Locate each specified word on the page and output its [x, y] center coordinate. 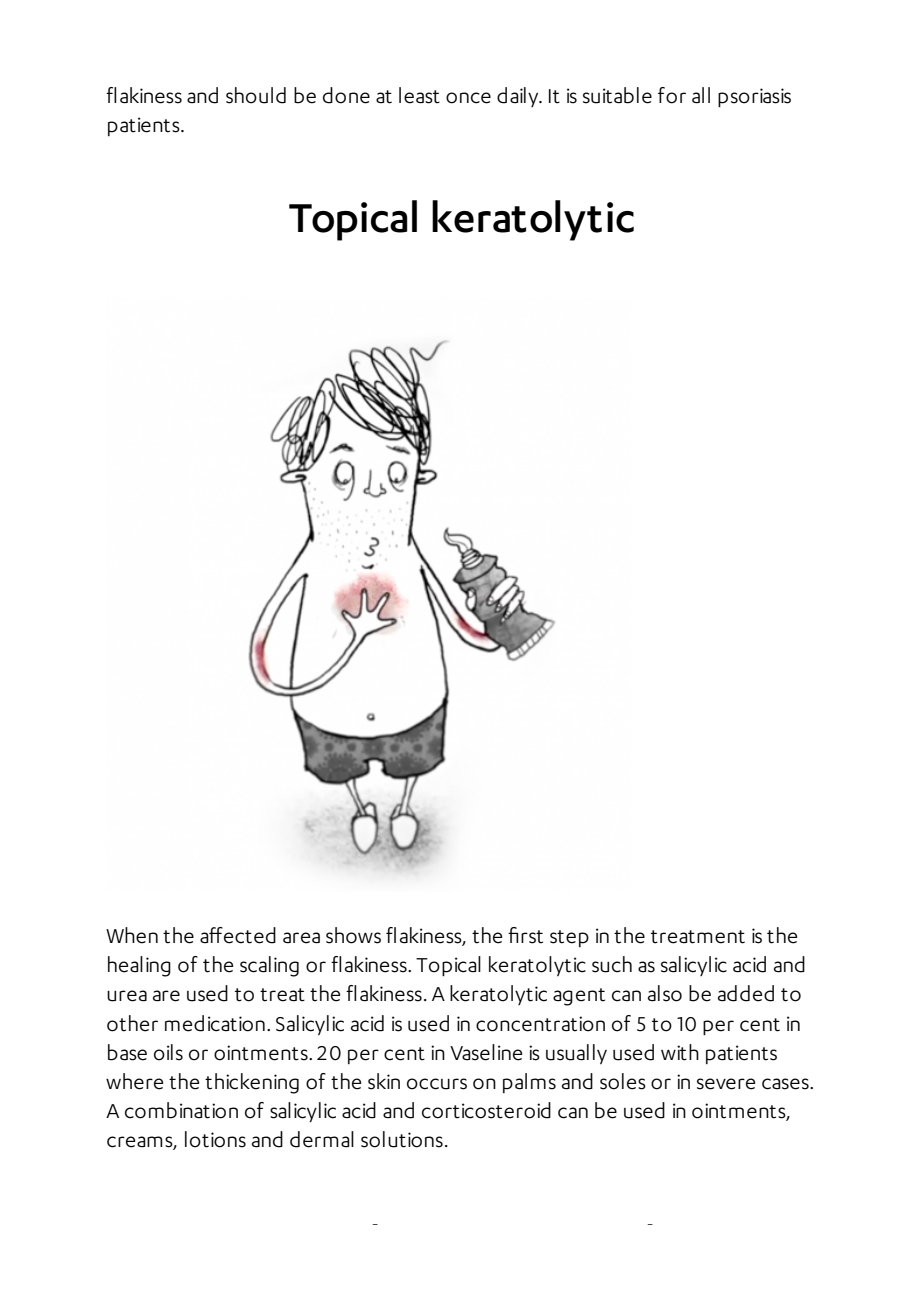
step [569, 938]
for [672, 95]
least [419, 95]
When [132, 935]
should [256, 95]
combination [181, 1110]
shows [353, 935]
